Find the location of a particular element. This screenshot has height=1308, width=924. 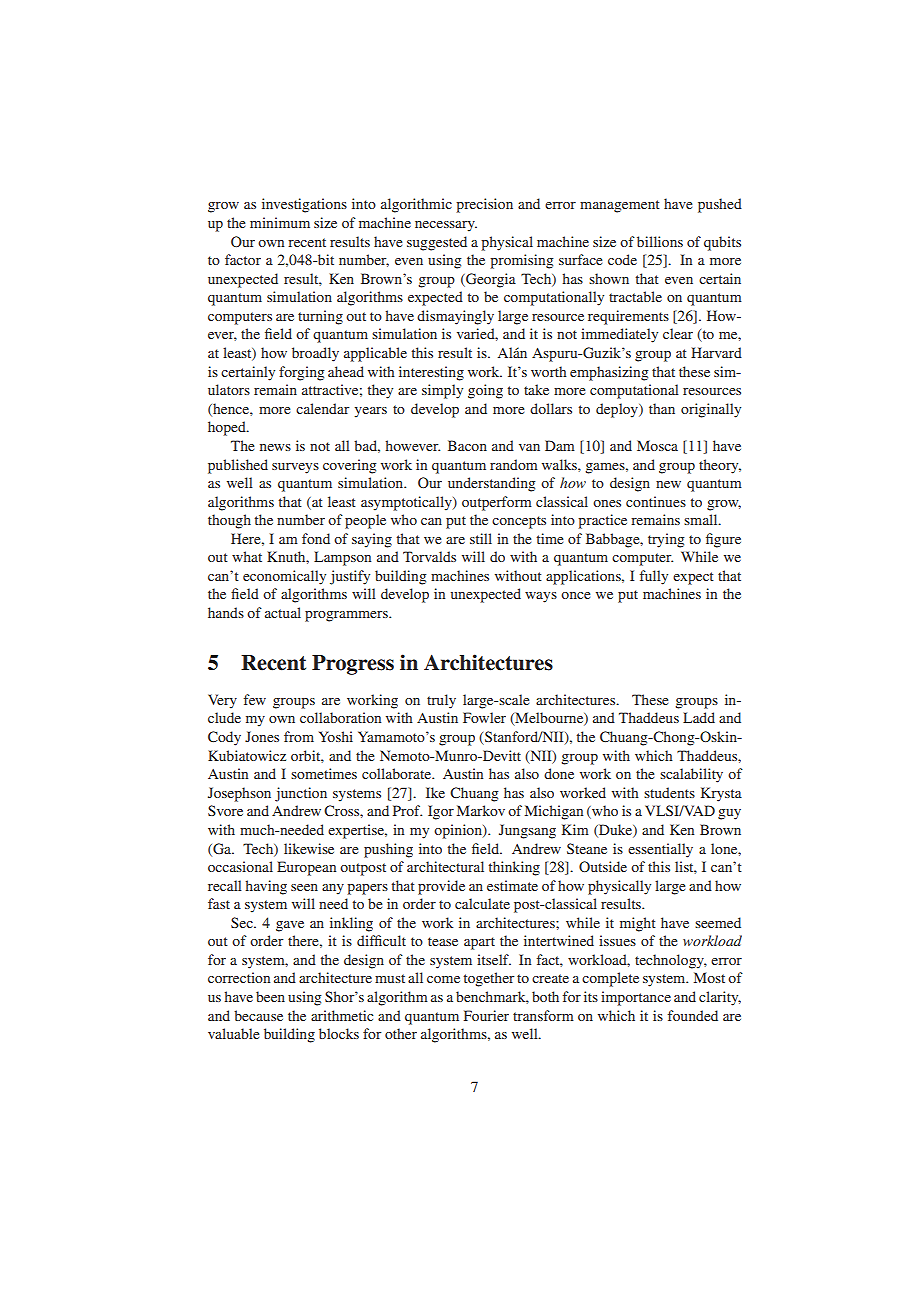

continues is located at coordinates (656, 501).
